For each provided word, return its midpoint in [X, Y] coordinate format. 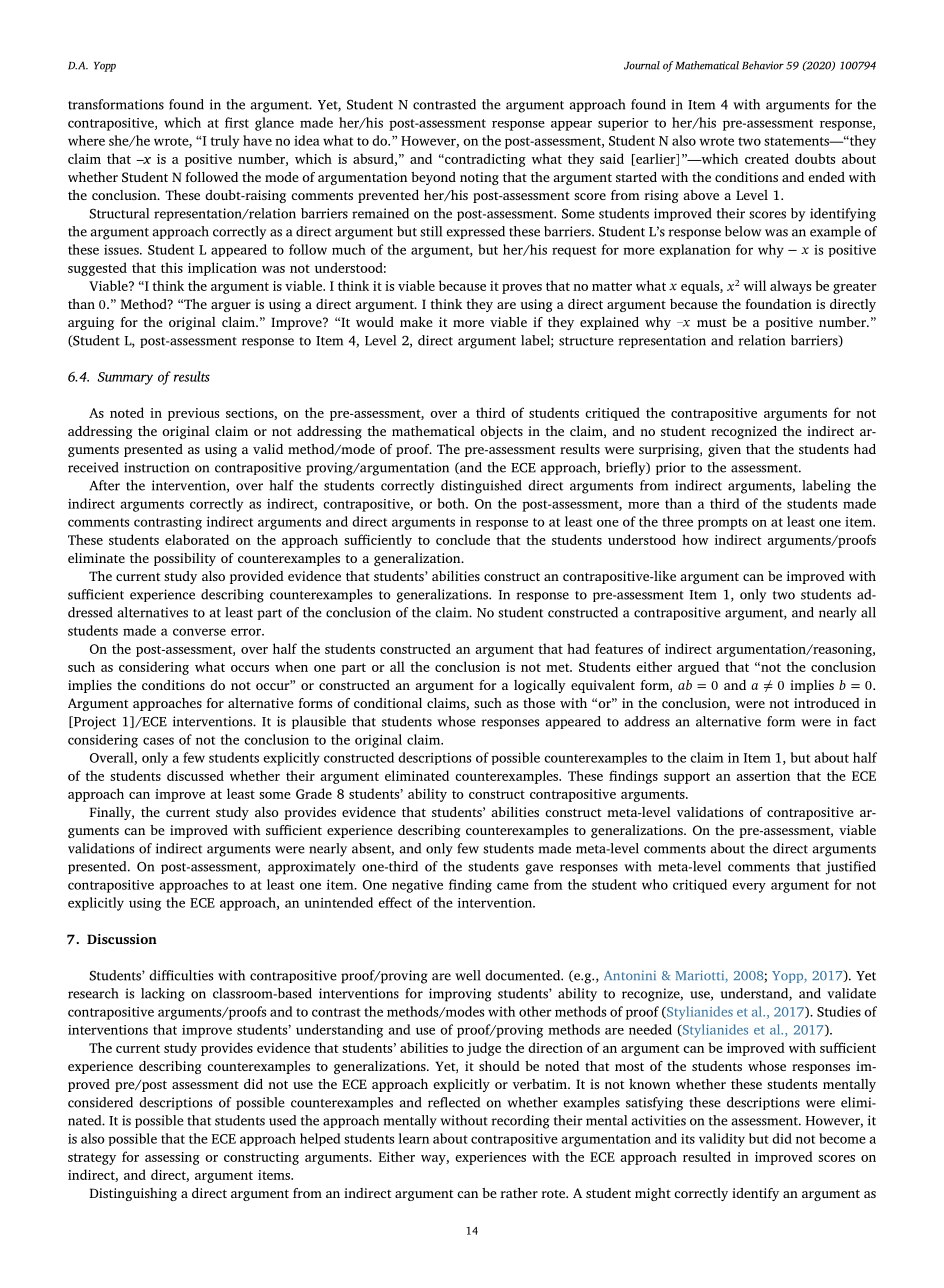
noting [479, 178]
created [767, 158]
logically [540, 686]
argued [698, 668]
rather [519, 1193]
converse [199, 632]
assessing [172, 1158]
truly [224, 142]
